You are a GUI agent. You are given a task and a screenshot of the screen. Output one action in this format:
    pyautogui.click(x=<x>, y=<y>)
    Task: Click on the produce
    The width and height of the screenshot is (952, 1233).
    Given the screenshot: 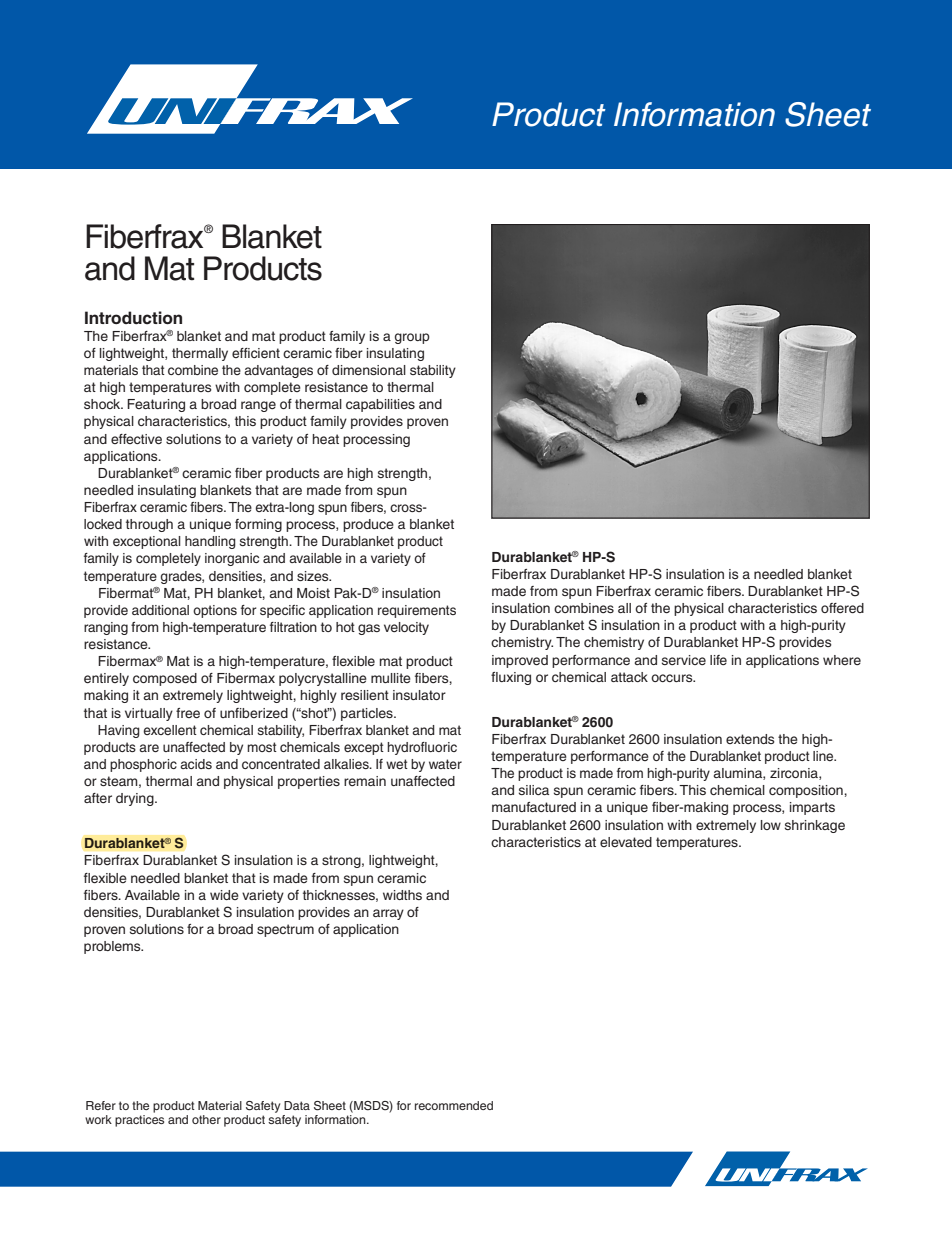 What is the action you would take?
    pyautogui.click(x=368, y=525)
